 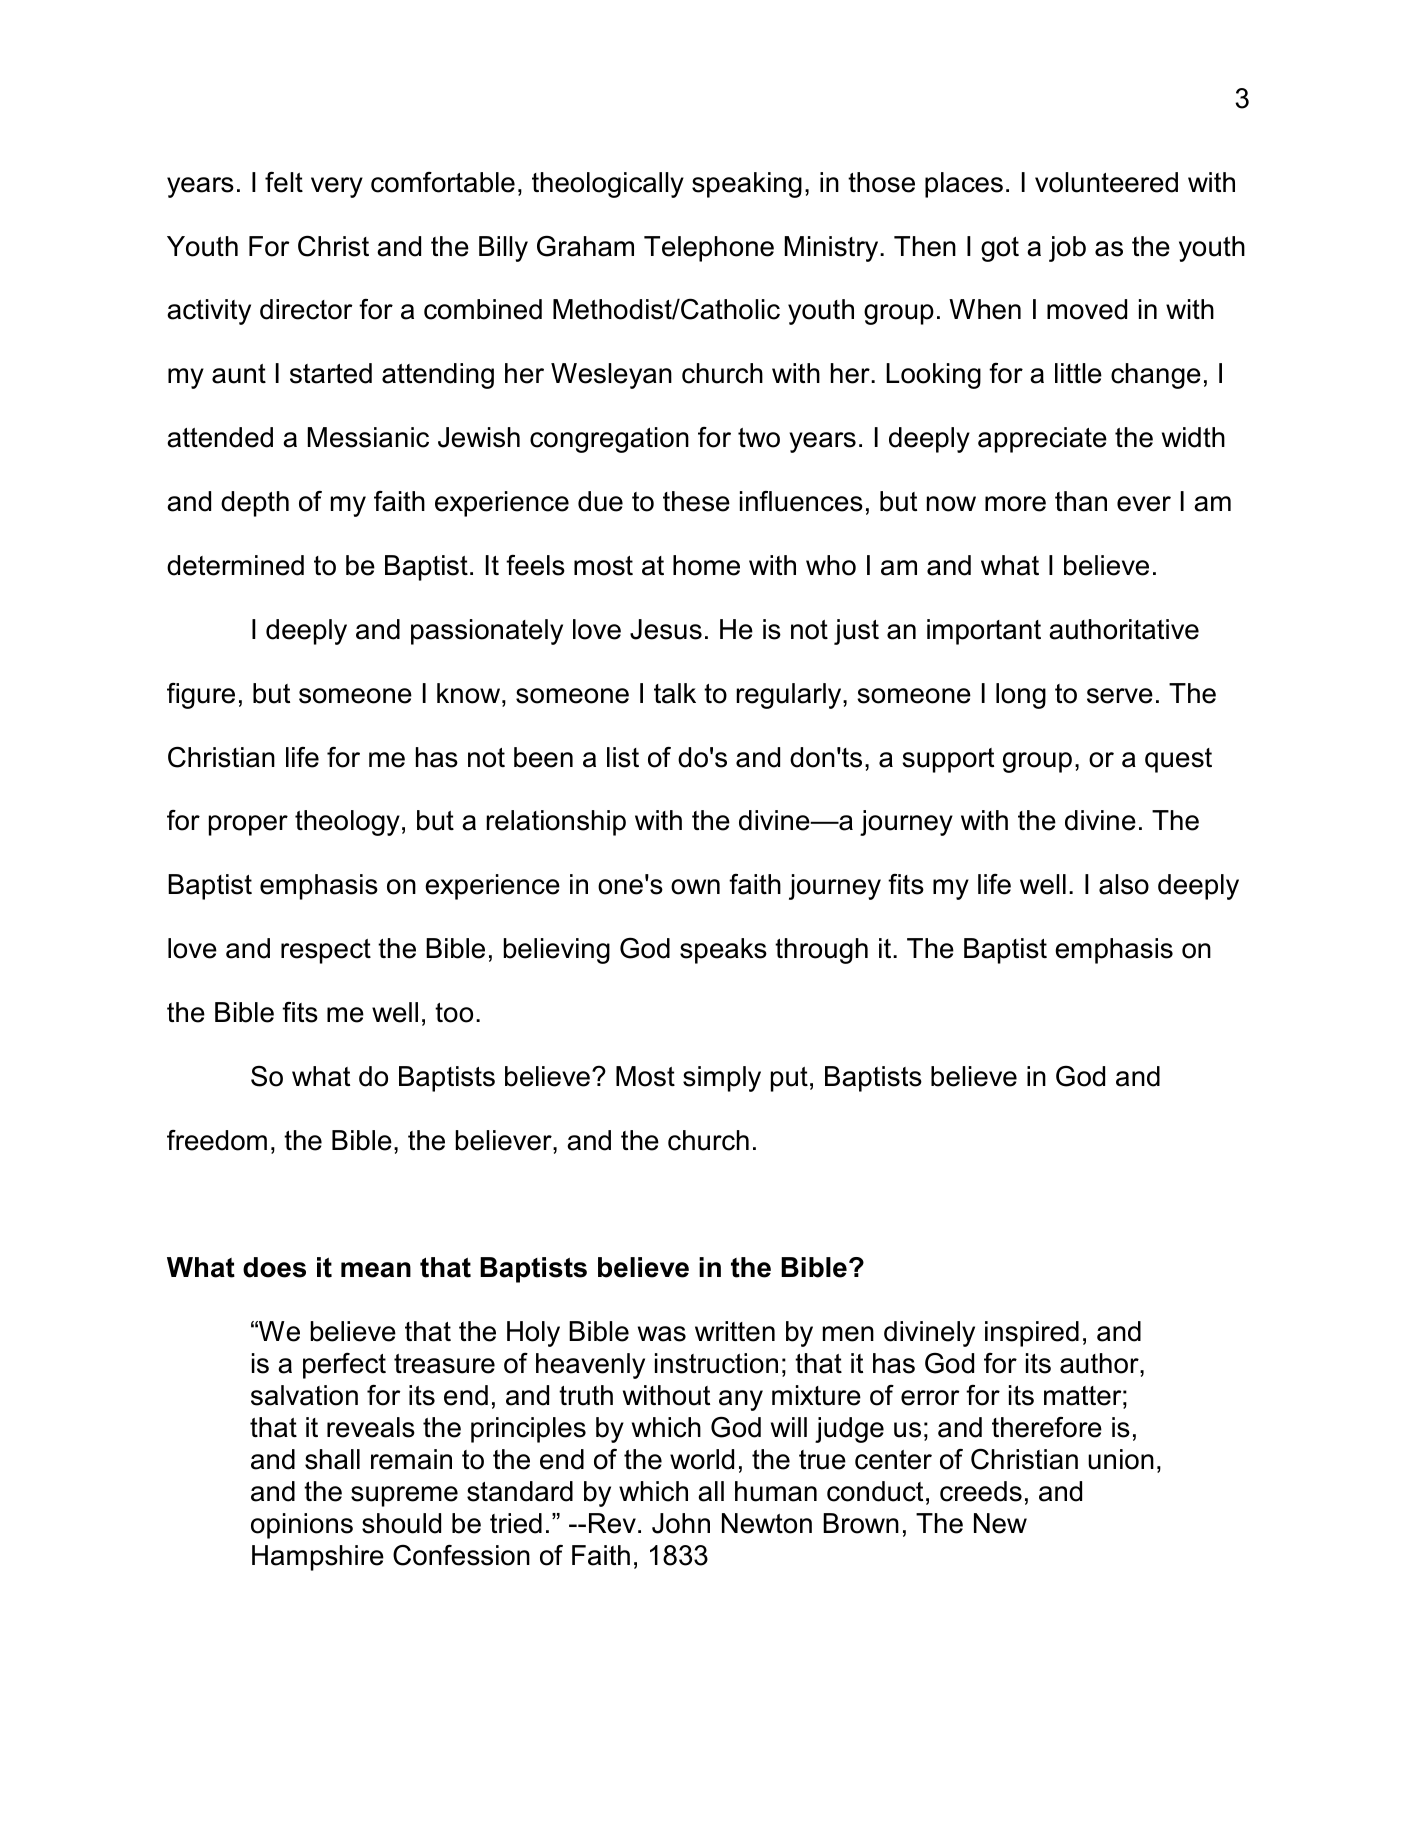 I want to click on than, so click(x=1081, y=501).
